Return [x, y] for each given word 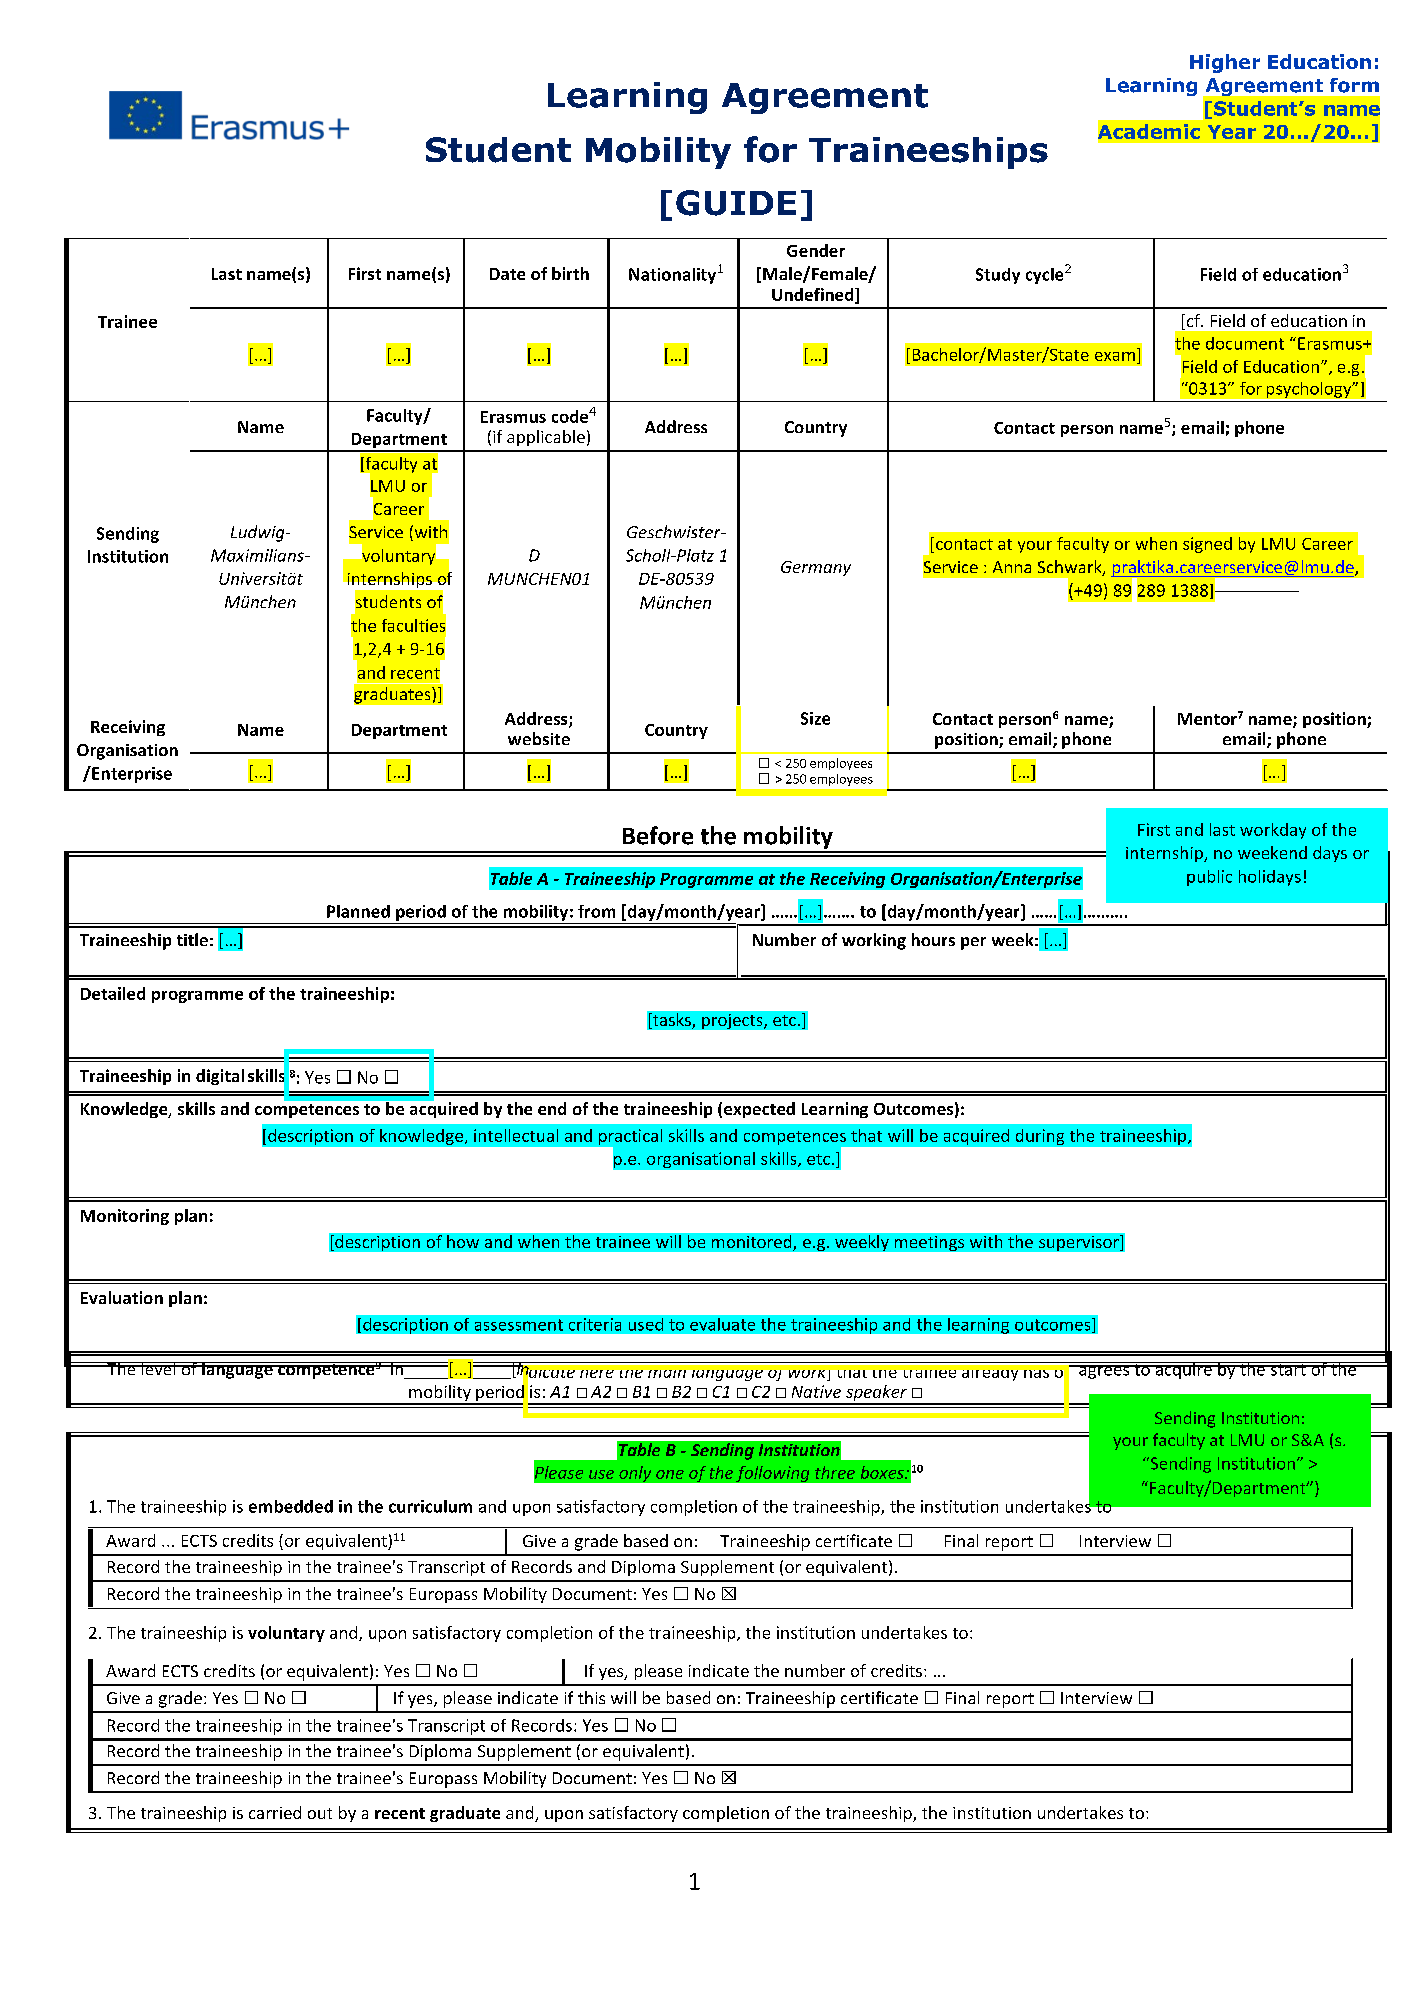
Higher [1225, 63]
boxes [883, 1472]
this [591, 1697]
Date [507, 274]
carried [275, 1812]
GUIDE [736, 203]
